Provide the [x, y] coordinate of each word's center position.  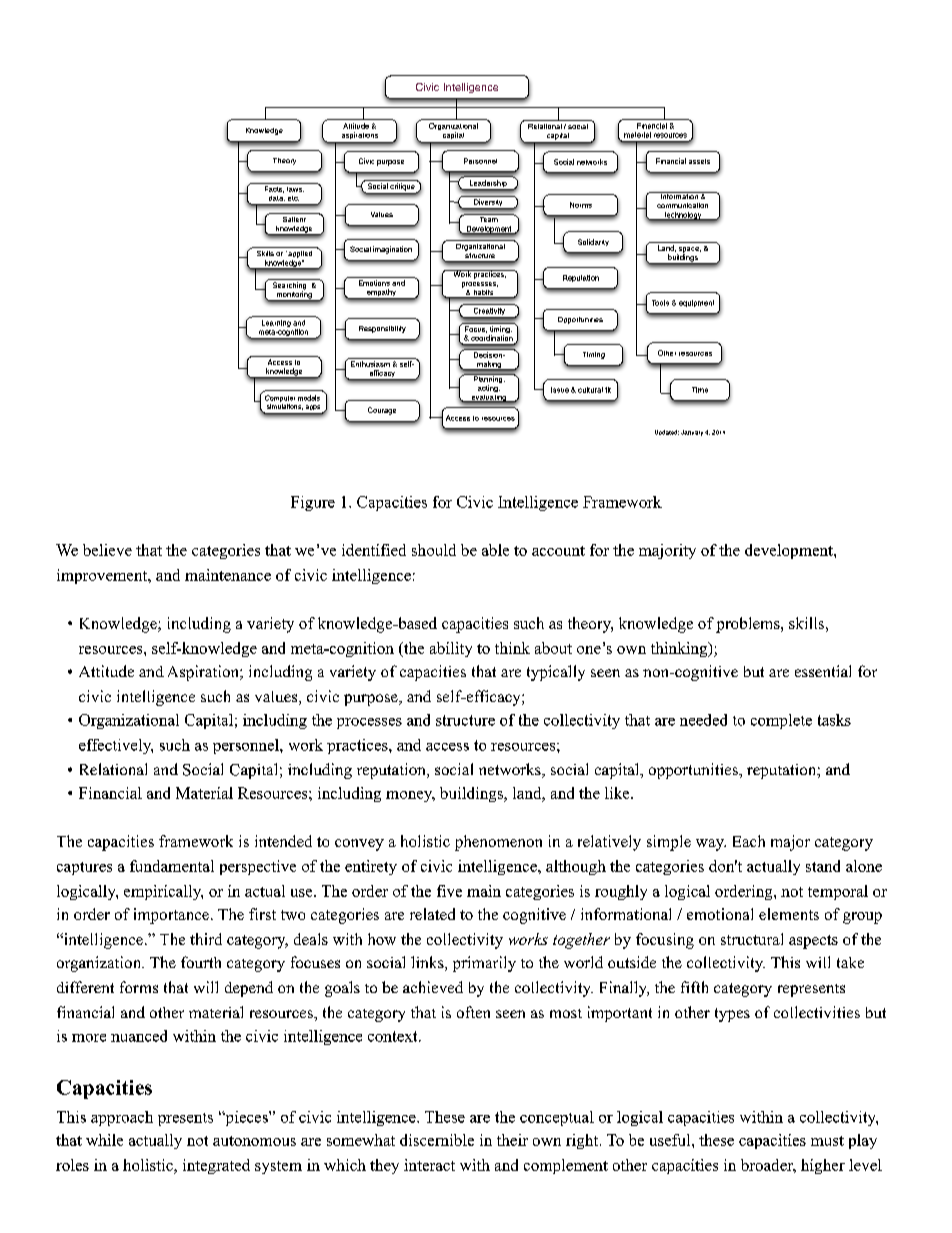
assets [699, 161]
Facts [274, 189]
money [410, 796]
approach [122, 1118]
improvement [103, 576]
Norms [581, 205]
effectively [116, 746]
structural [752, 939]
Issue [560, 390]
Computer [280, 398]
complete [781, 721]
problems [749, 625]
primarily [484, 964]
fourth [201, 962]
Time [700, 390]
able [495, 550]
